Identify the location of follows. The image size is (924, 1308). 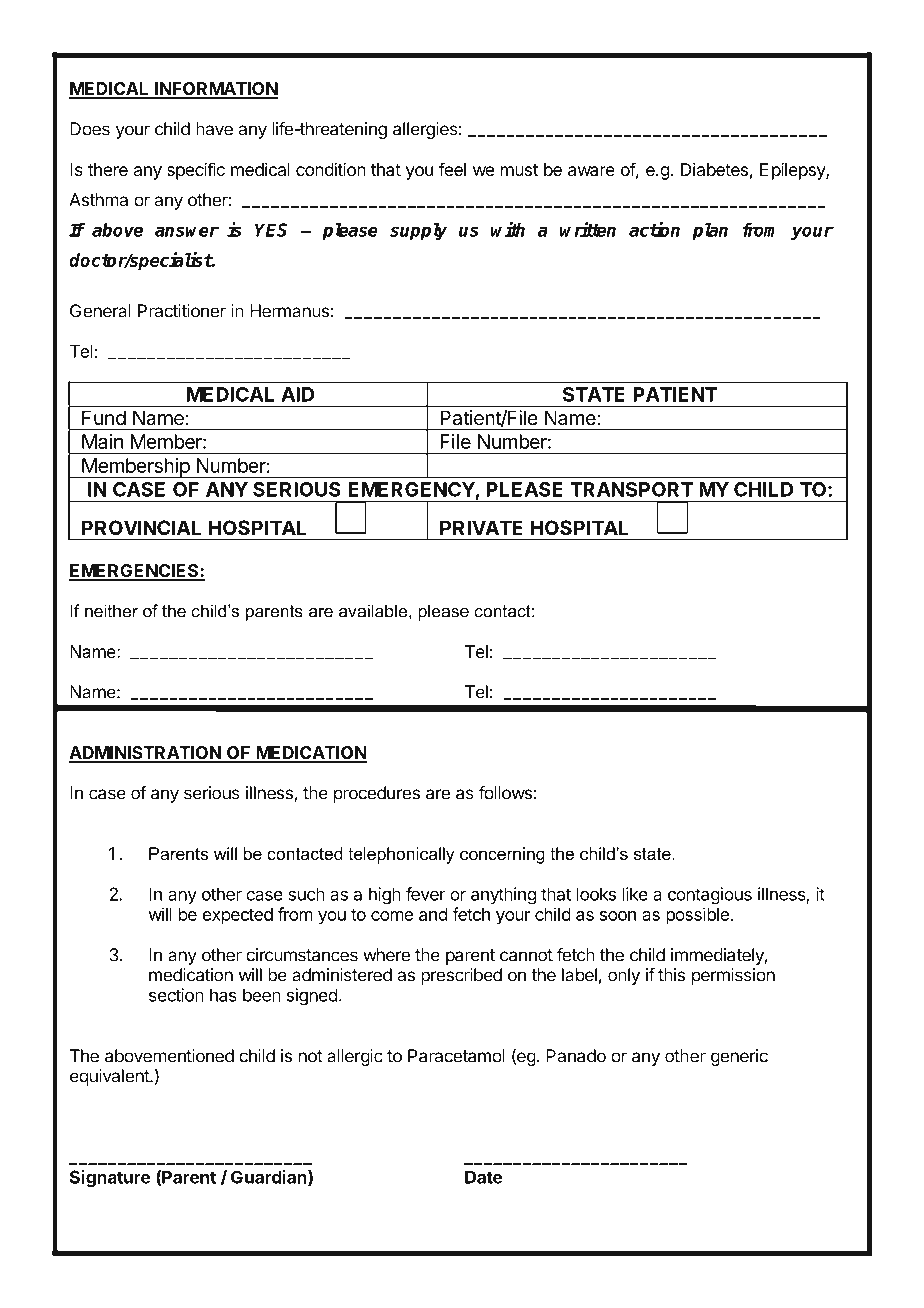
(505, 793).
